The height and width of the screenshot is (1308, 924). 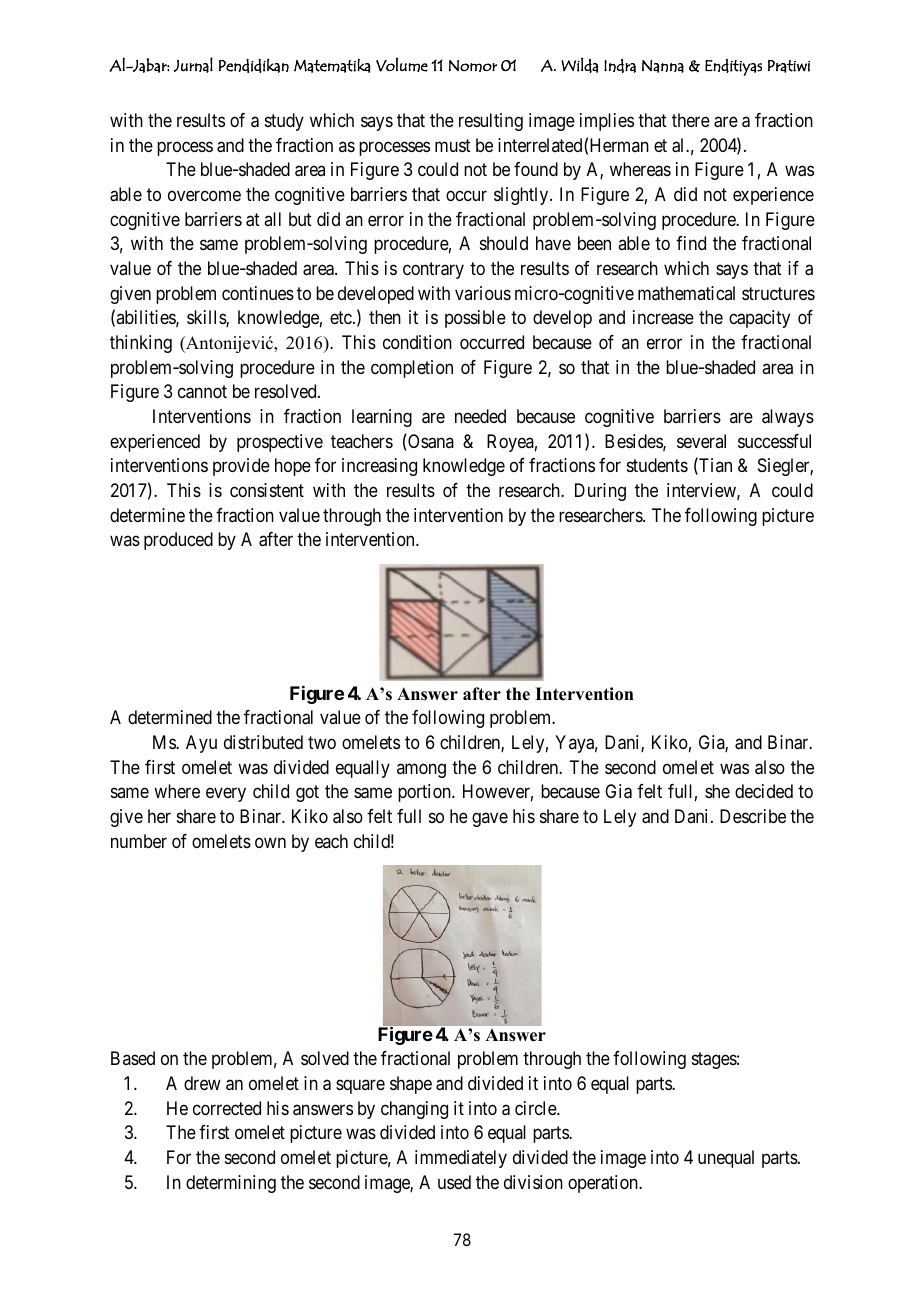 I want to click on there, so click(x=691, y=120).
